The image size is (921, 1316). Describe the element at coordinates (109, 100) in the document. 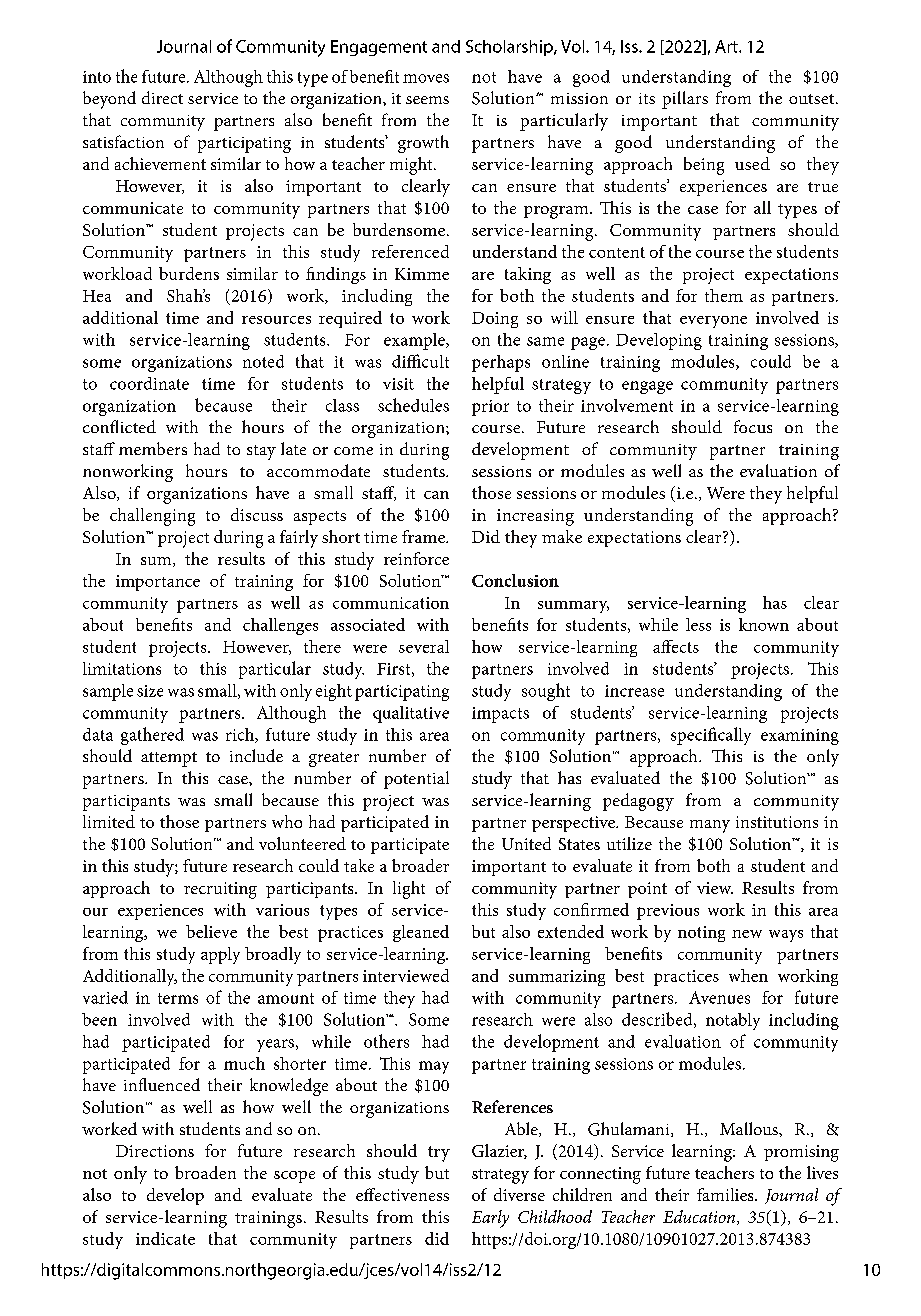

I see `beyond` at that location.
